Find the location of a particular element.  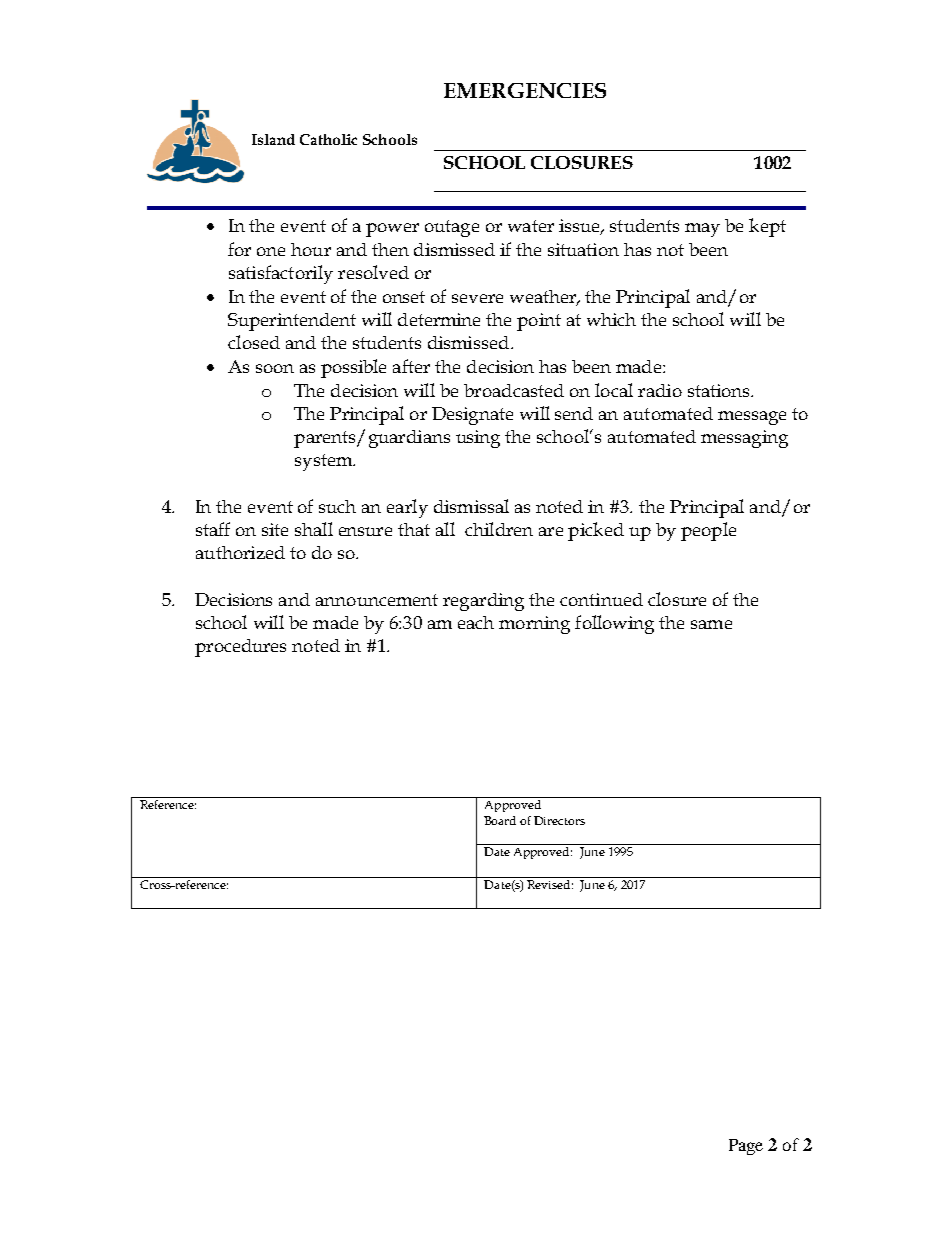

Island is located at coordinates (273, 139).
